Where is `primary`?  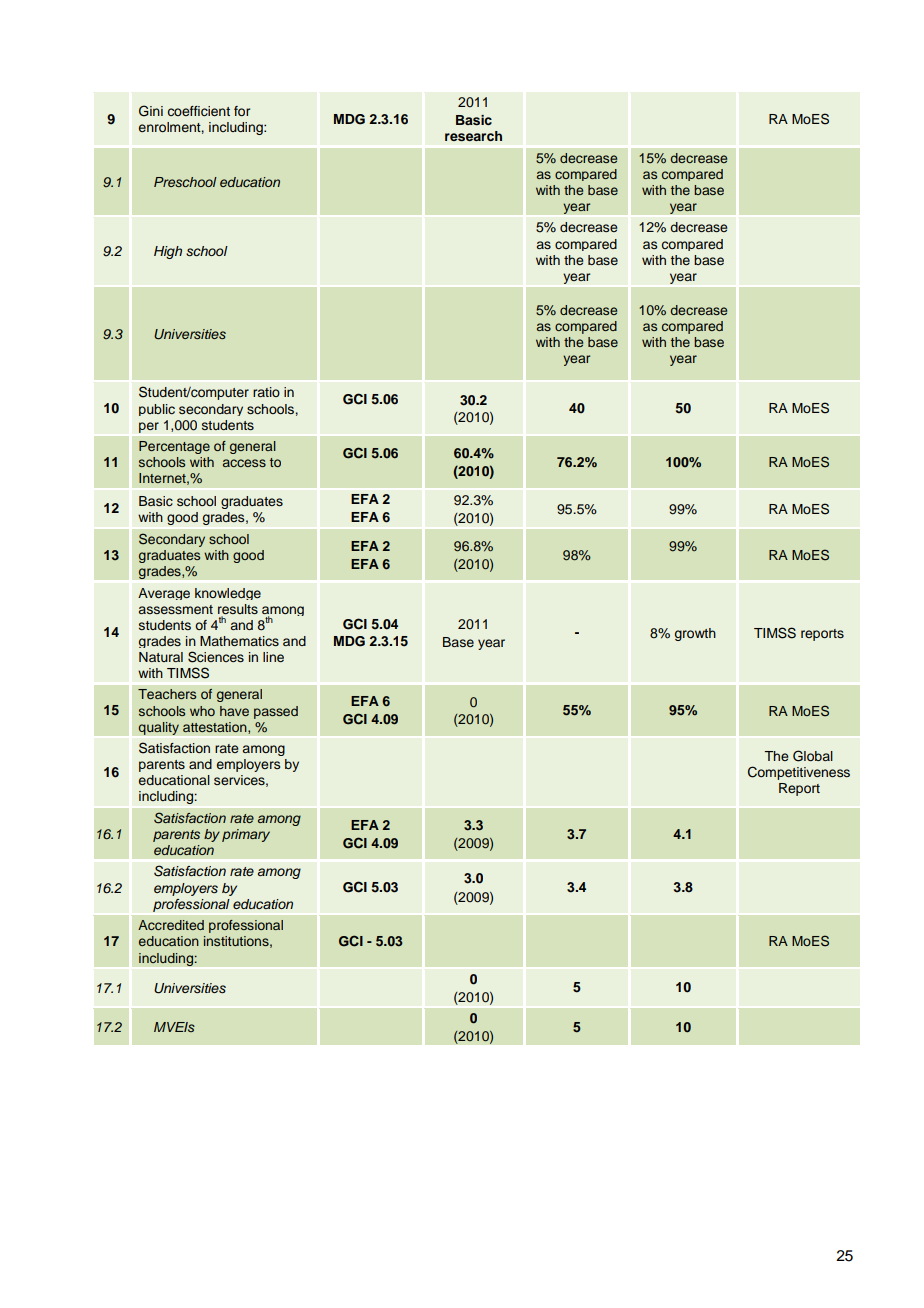
primary is located at coordinates (246, 835).
